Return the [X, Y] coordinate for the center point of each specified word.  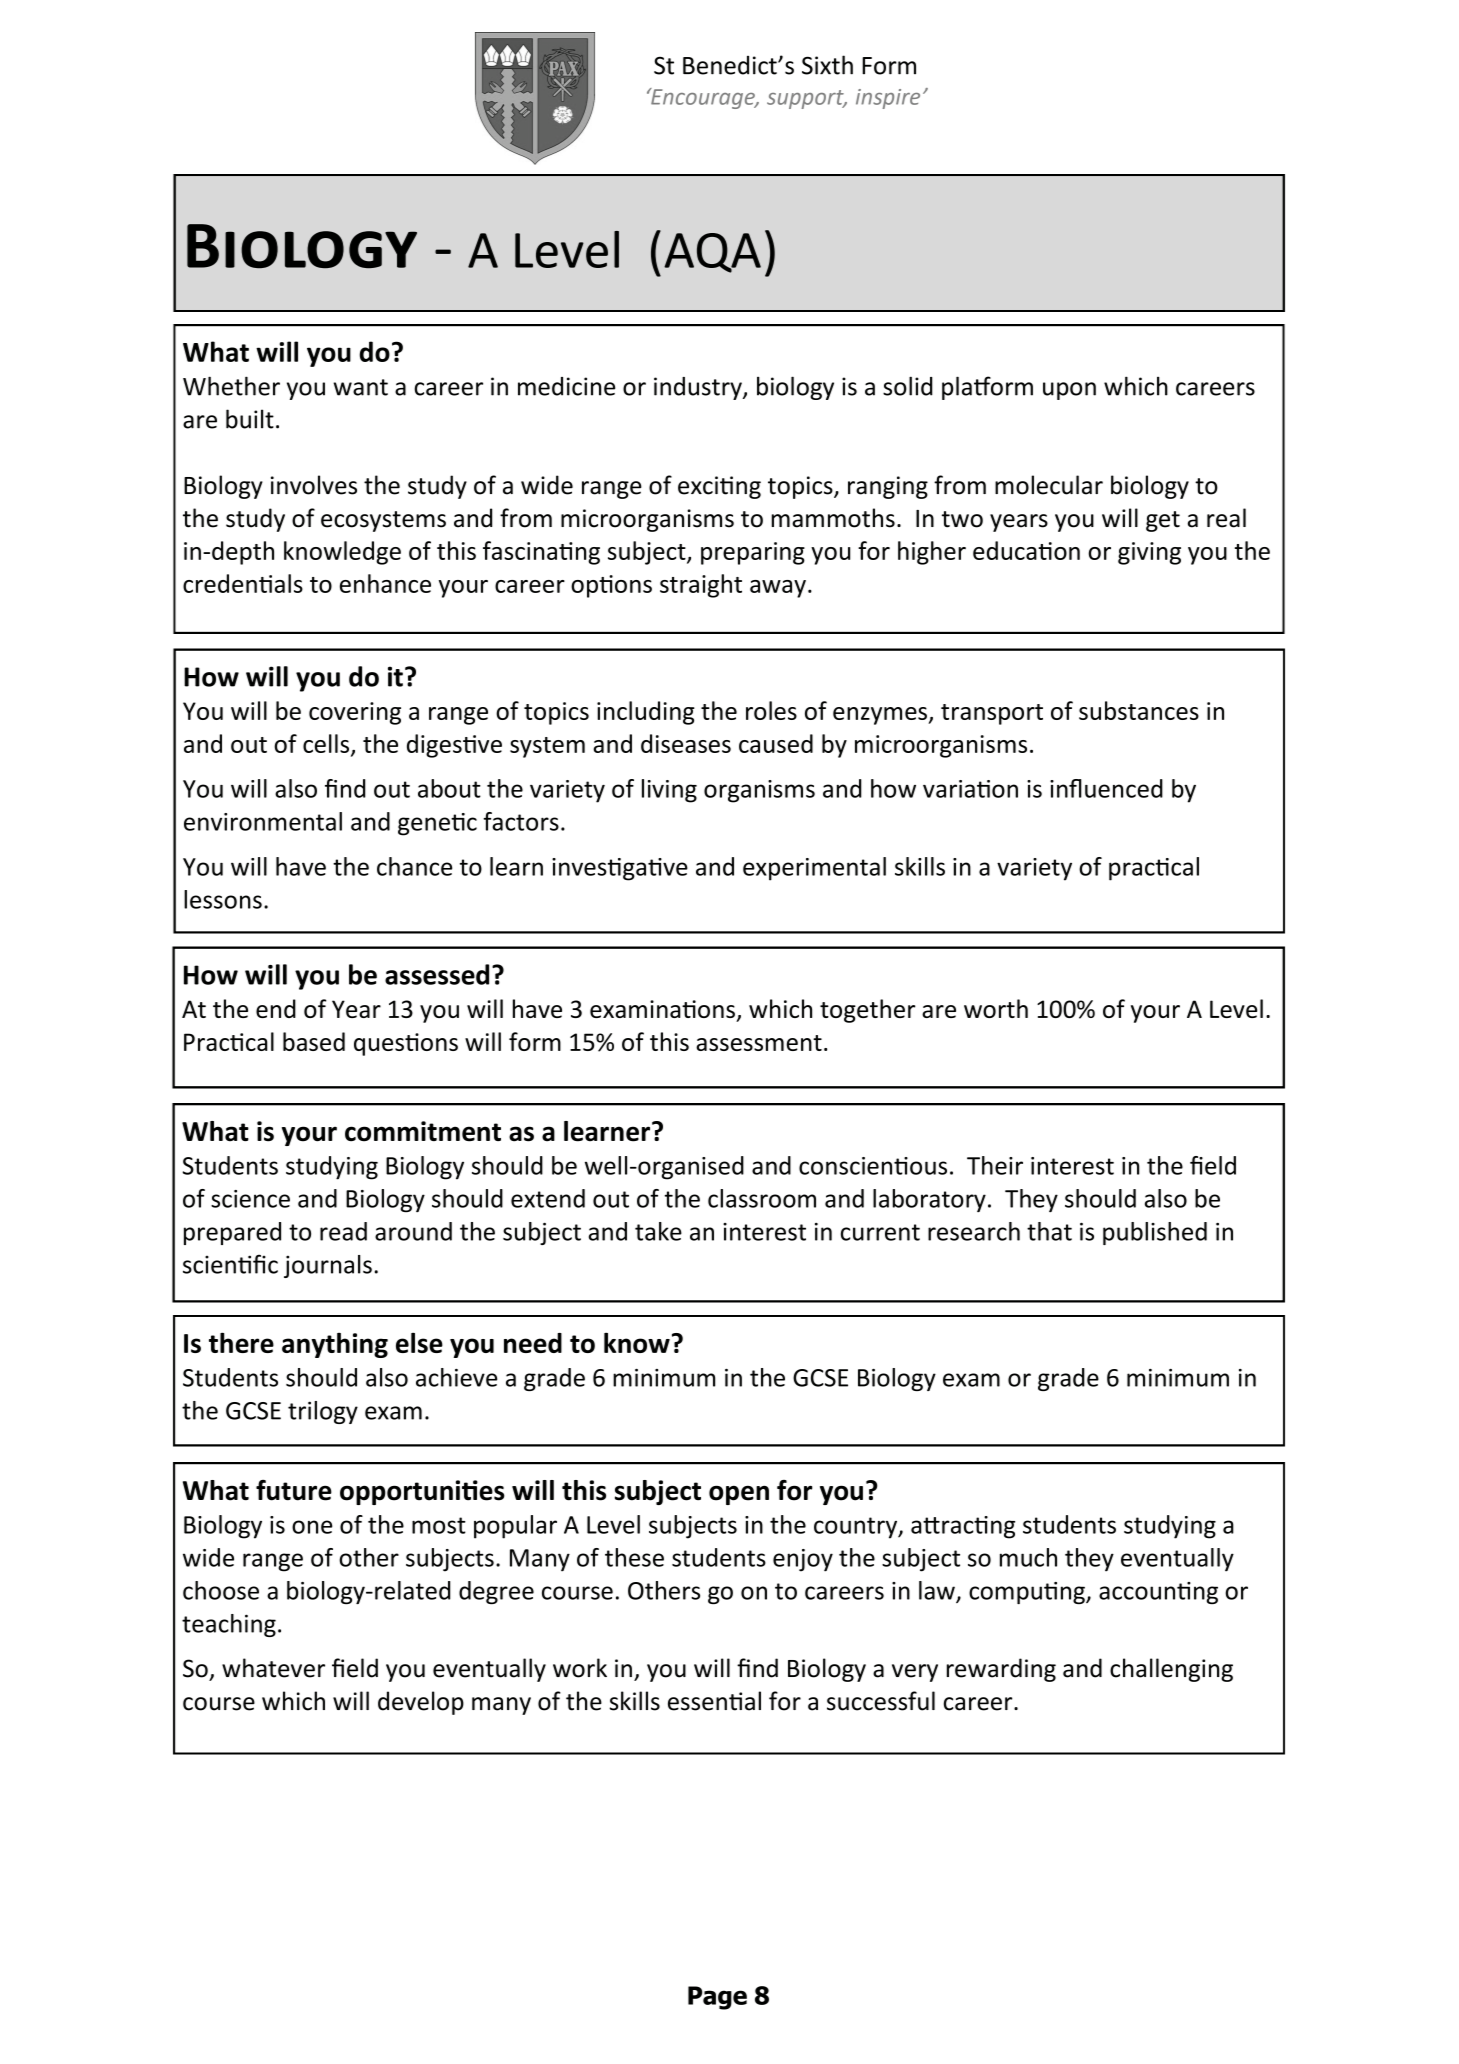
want [360, 387]
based [314, 1041]
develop [421, 1703]
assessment [759, 1043]
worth [996, 1008]
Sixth [827, 65]
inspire [888, 99]
